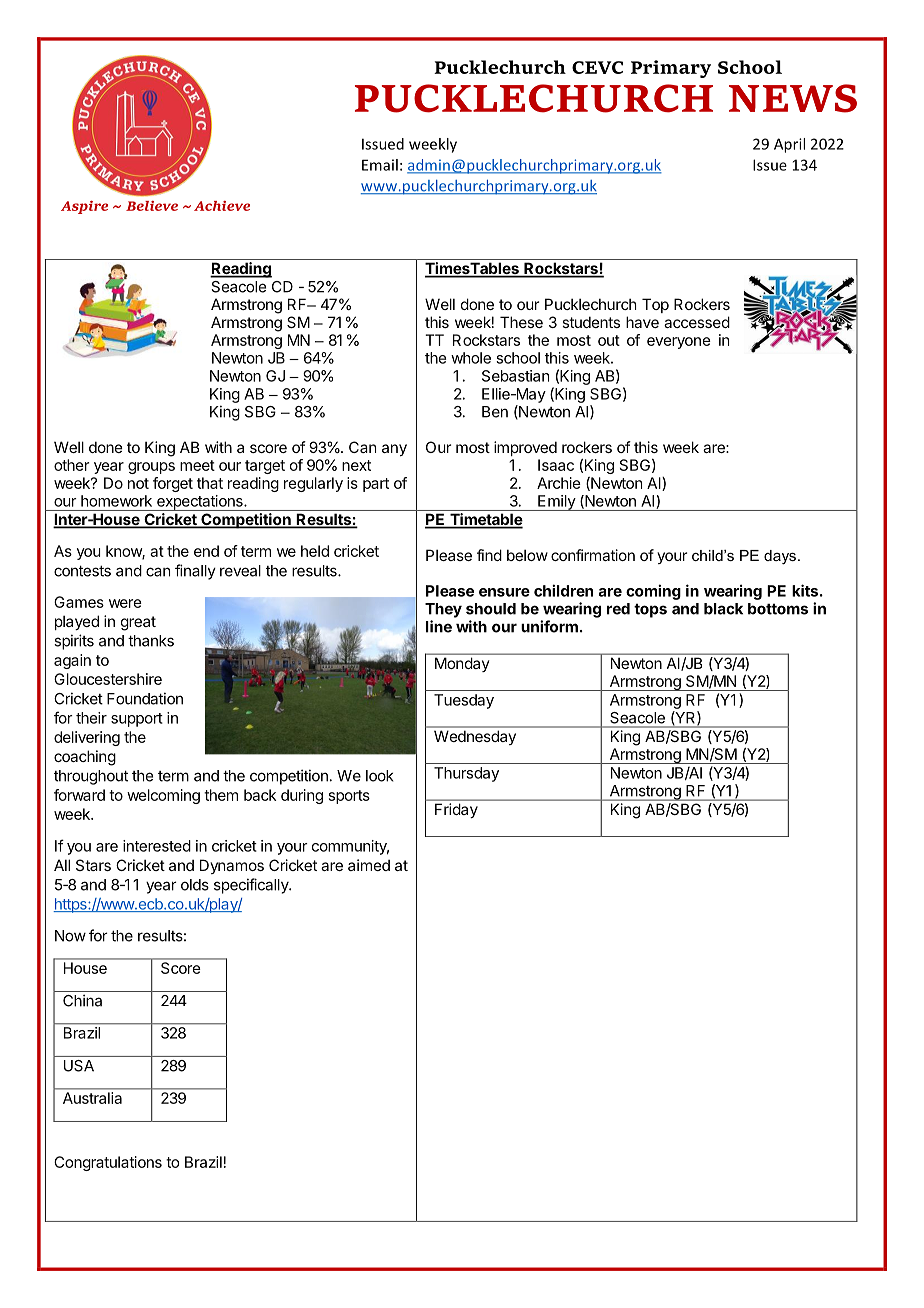  Describe the element at coordinates (92, 1098) in the screenshot. I see `Australia` at that location.
